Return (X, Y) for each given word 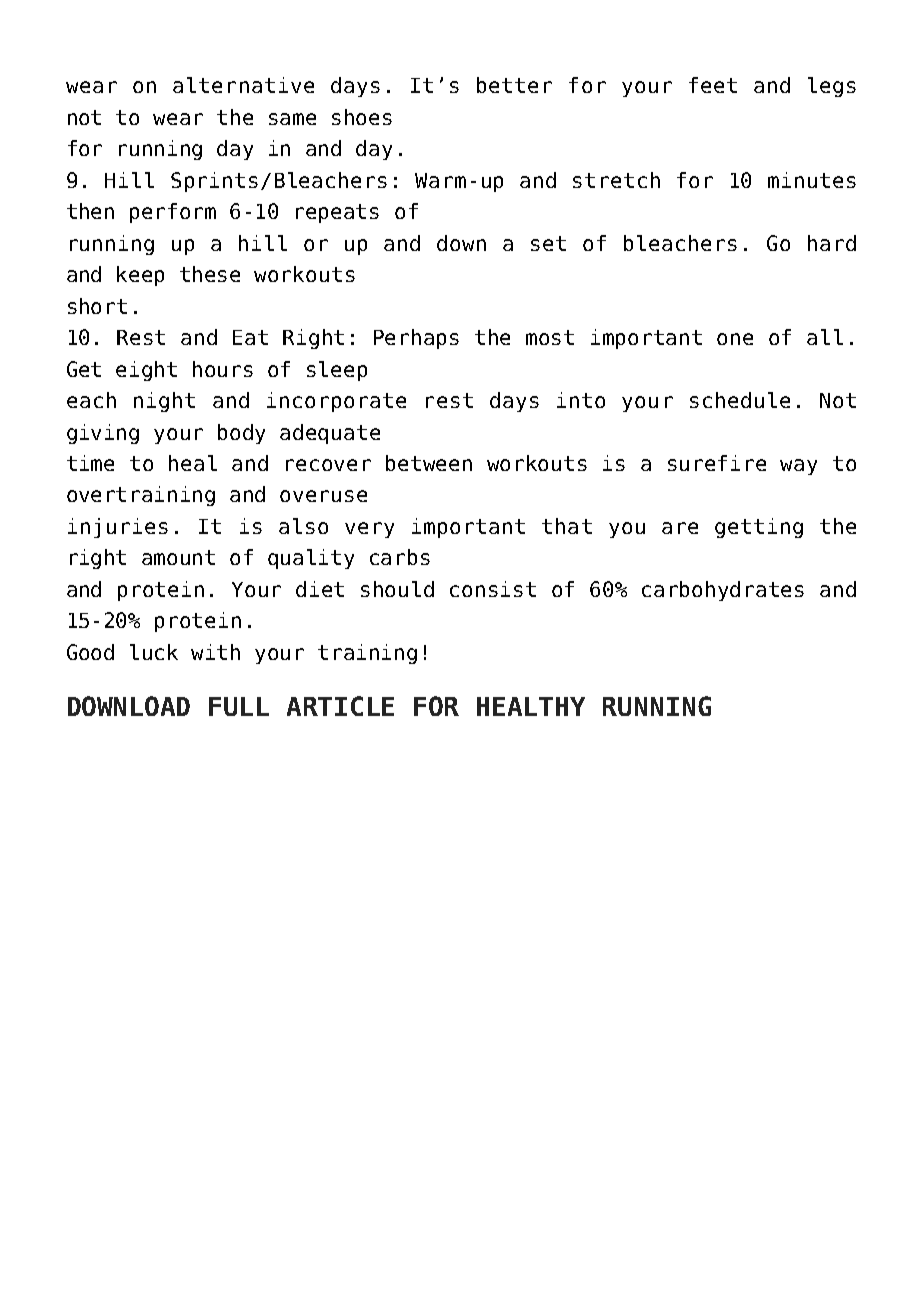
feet (713, 85)
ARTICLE (340, 706)
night (164, 402)
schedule (740, 400)
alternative (243, 85)
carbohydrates (723, 591)
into (581, 400)
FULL (239, 706)
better (514, 85)
